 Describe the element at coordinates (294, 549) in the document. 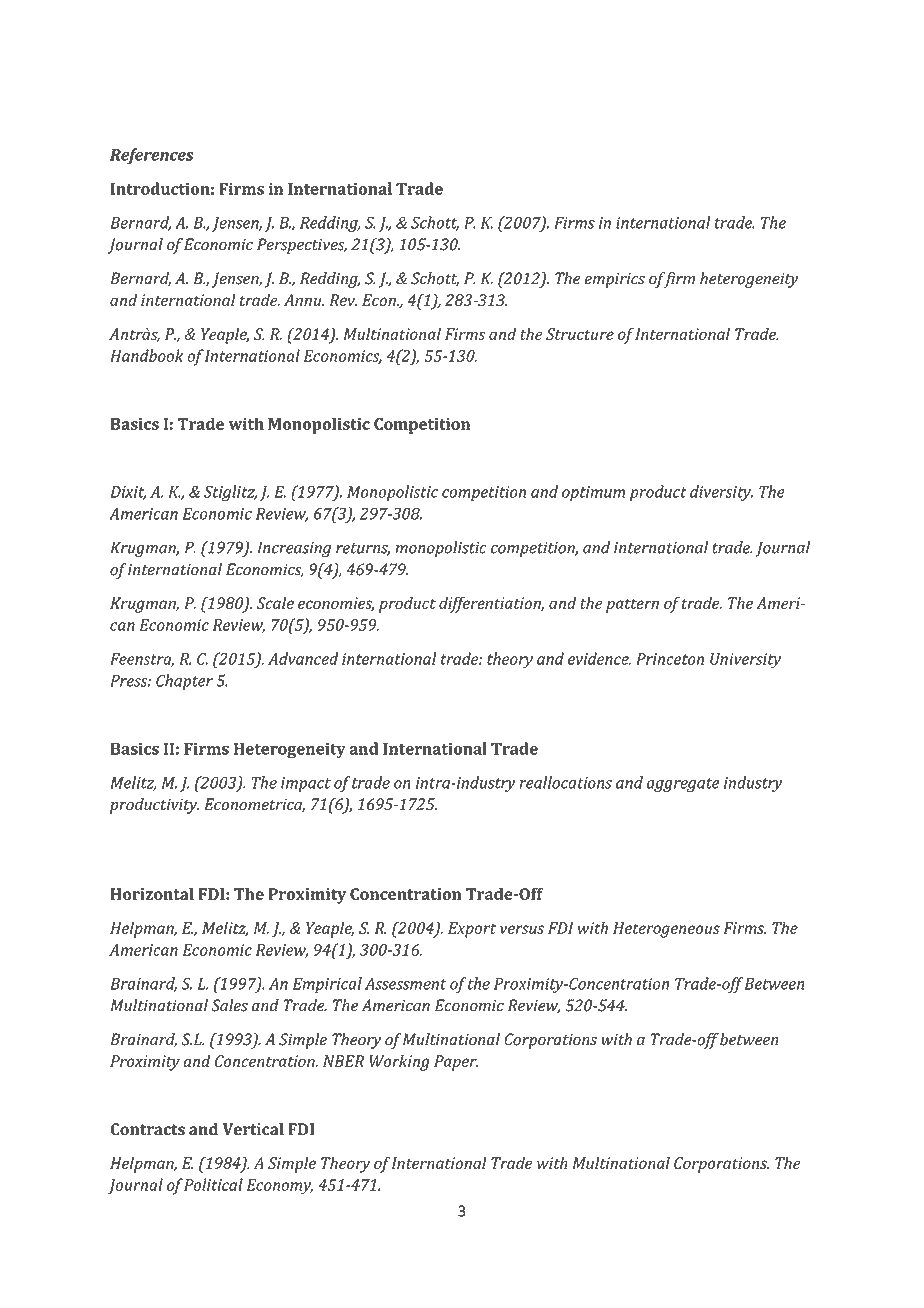

I see `Increasing` at that location.
